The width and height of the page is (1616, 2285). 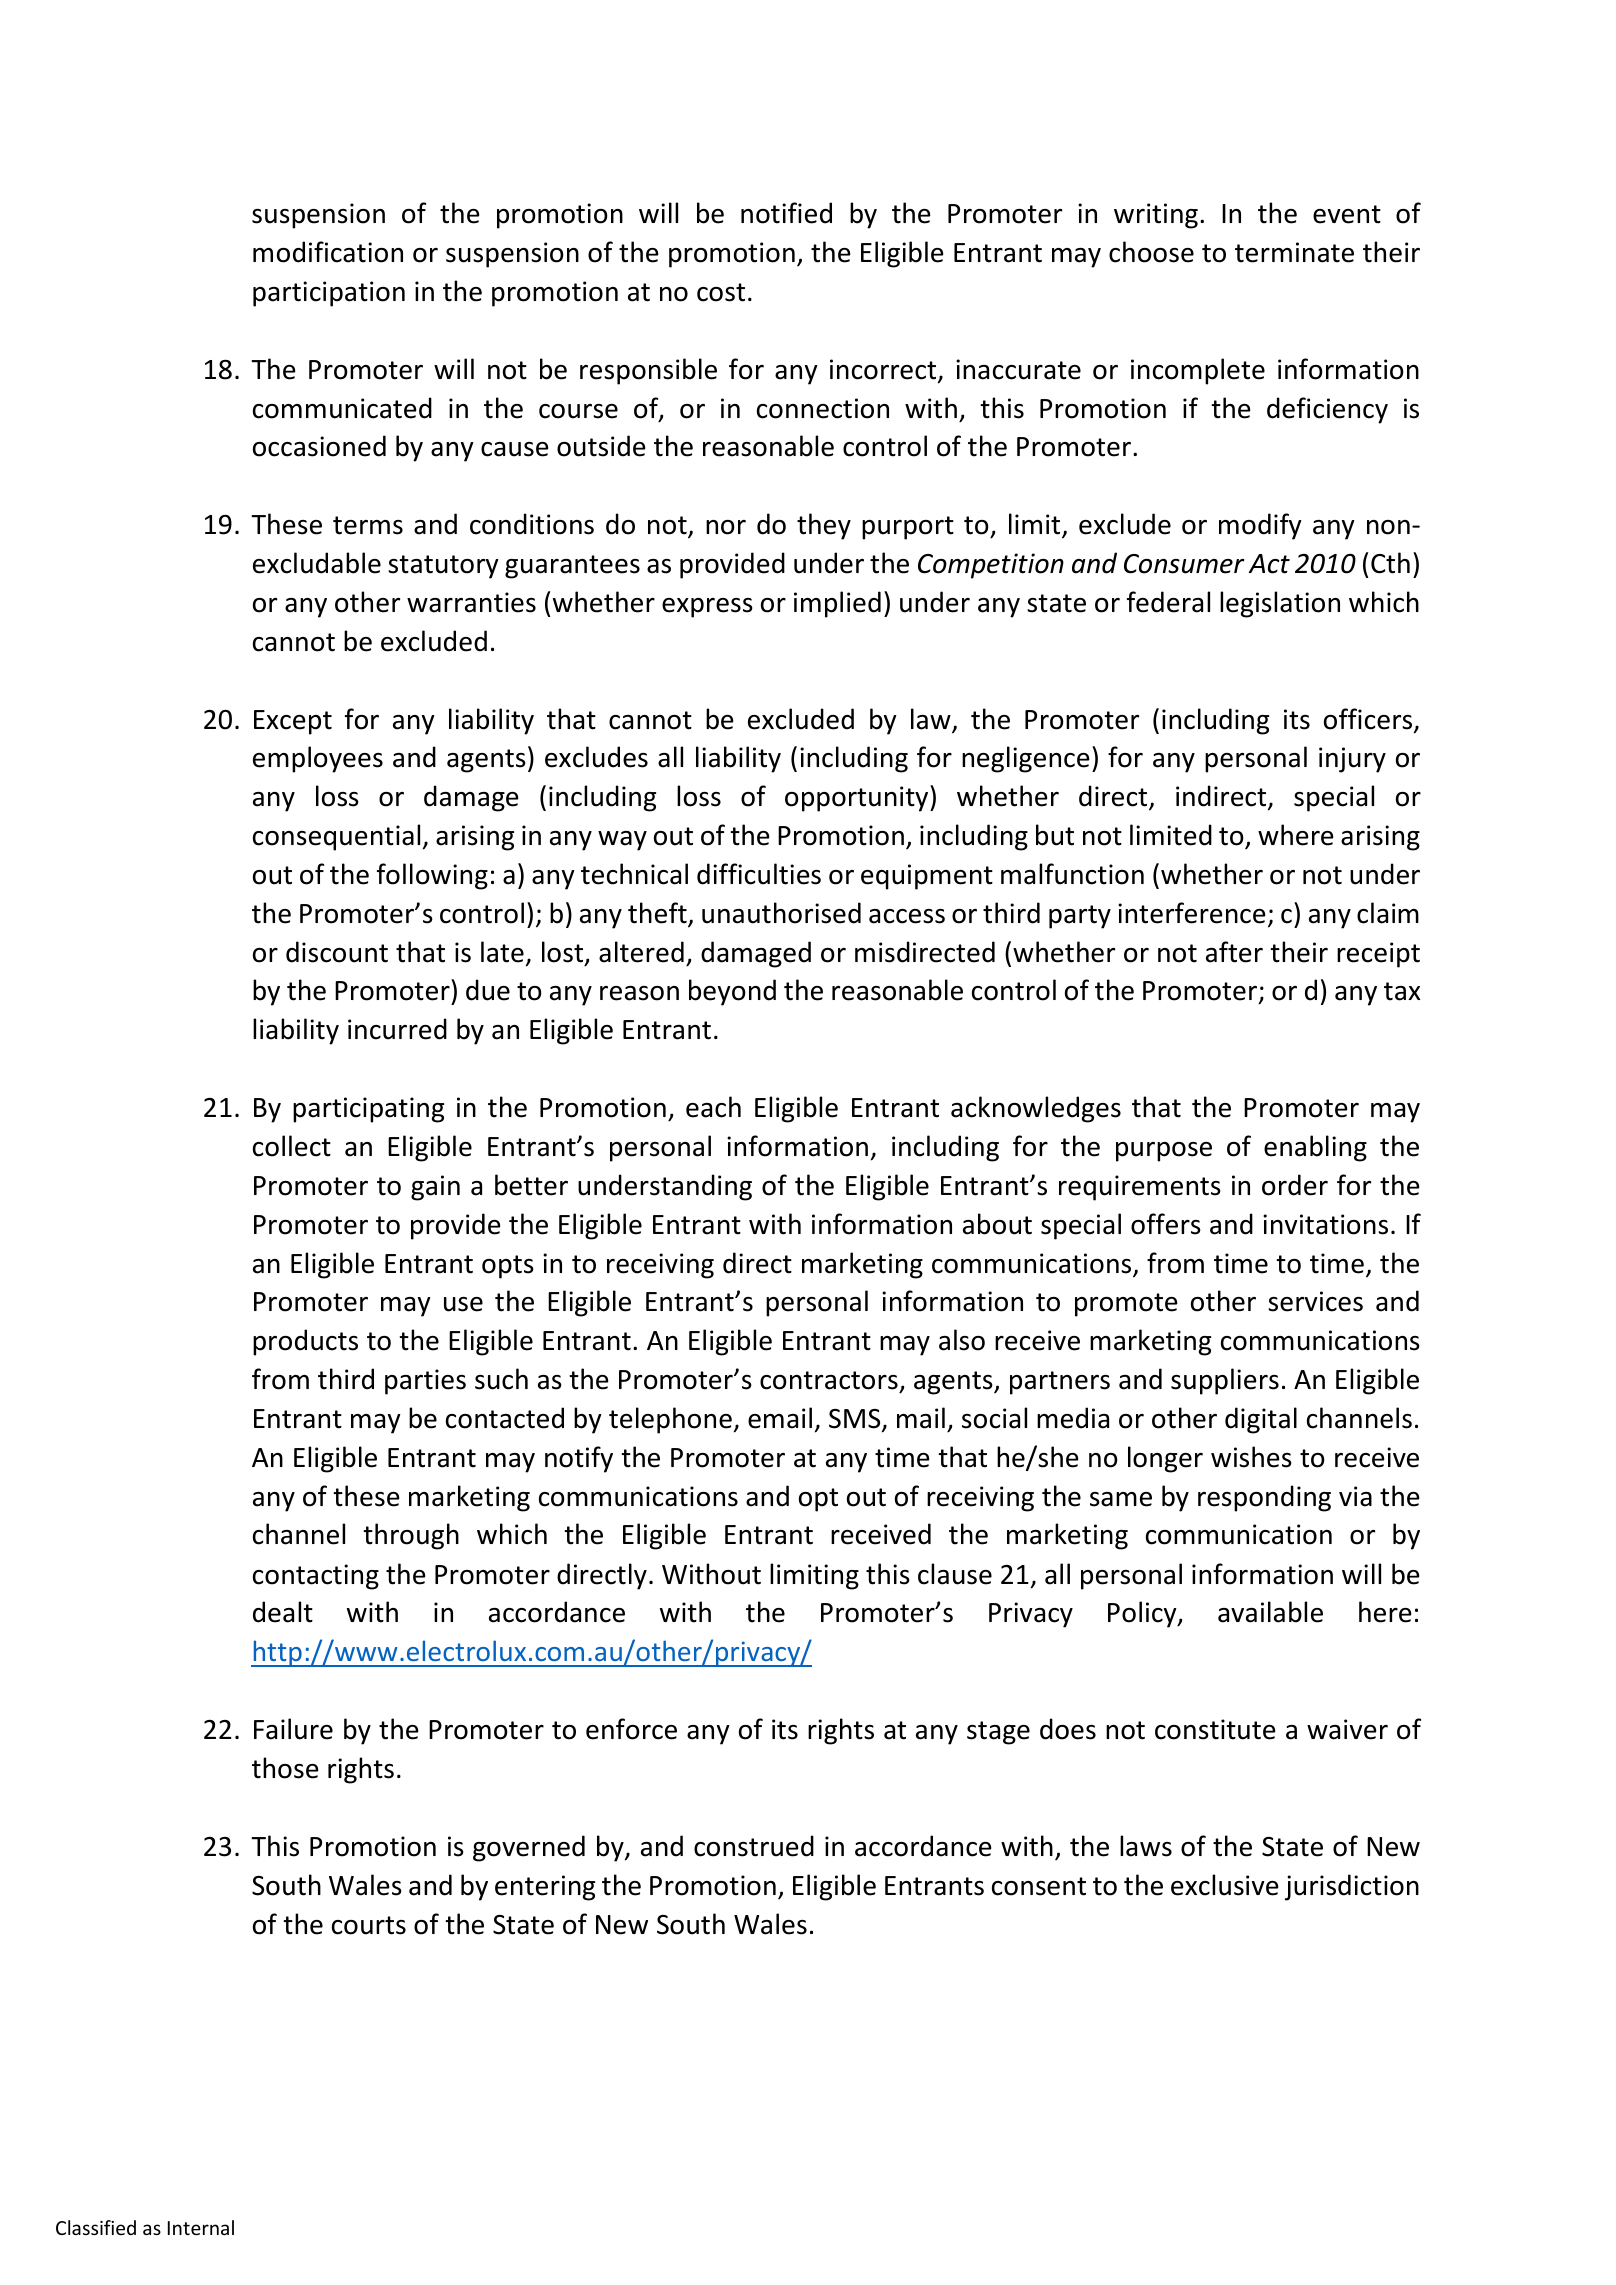 What do you see at coordinates (1225, 1885) in the page?
I see `exclusive` at bounding box center [1225, 1885].
